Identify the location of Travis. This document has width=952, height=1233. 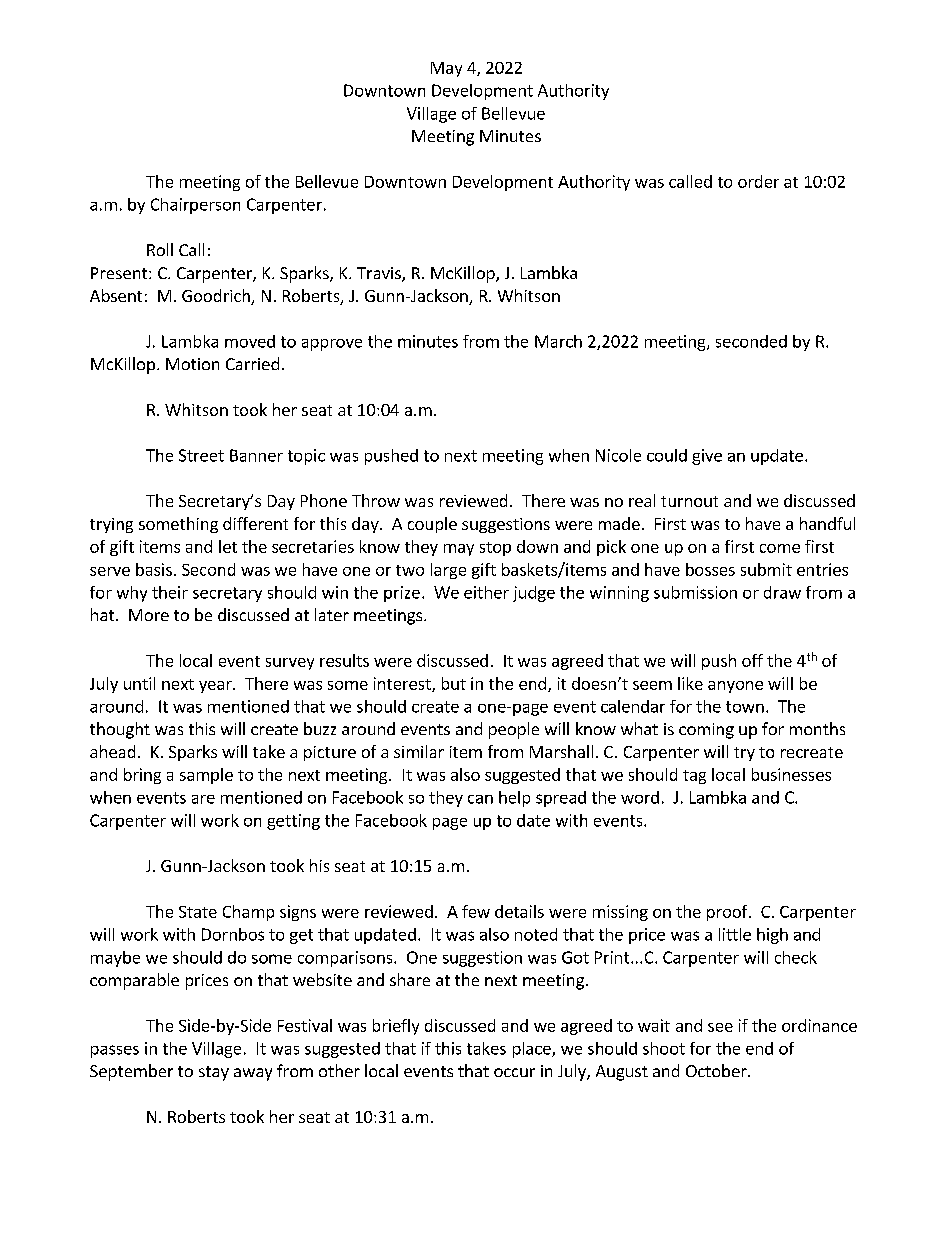
(380, 274).
